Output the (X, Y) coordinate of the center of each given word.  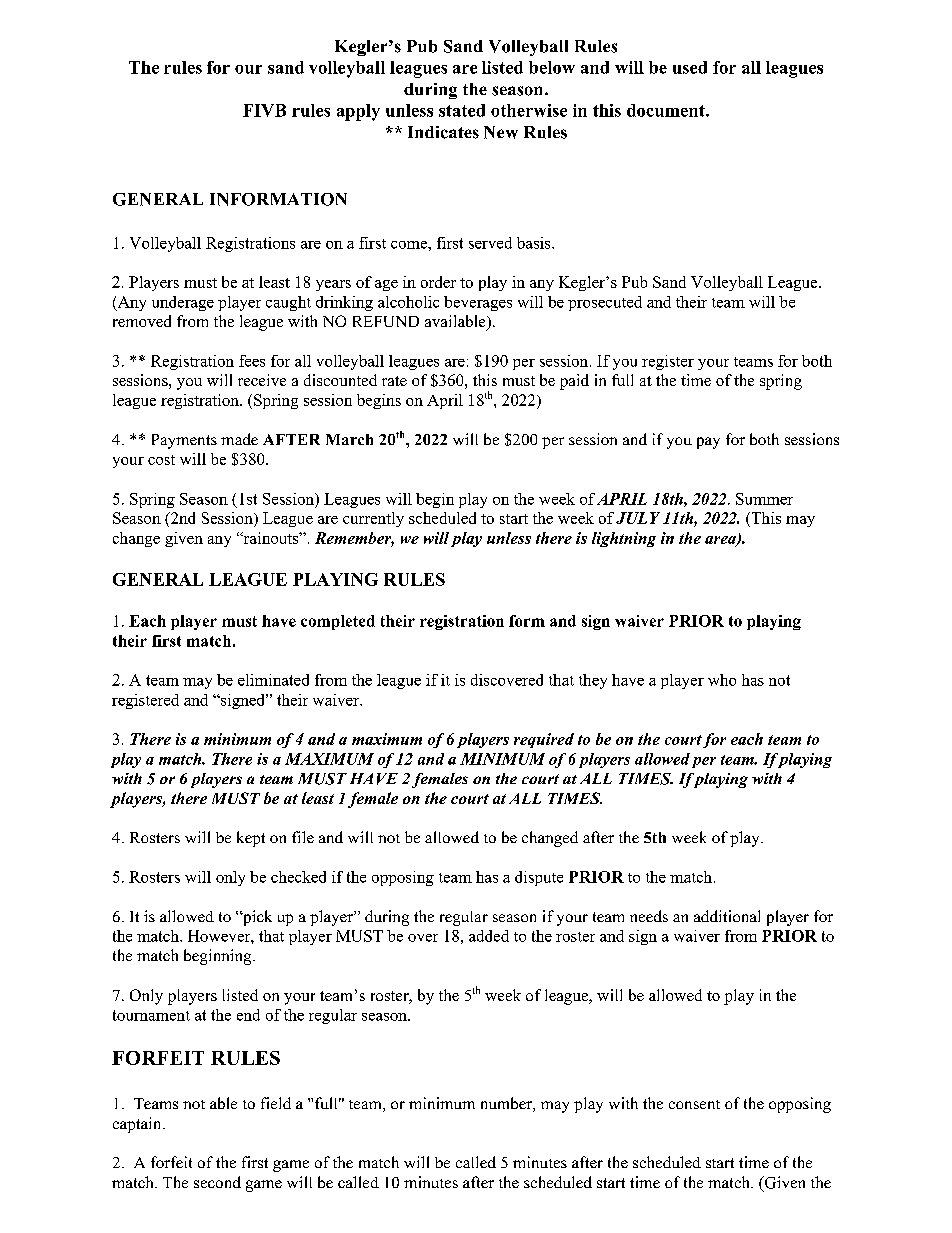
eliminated (273, 680)
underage (183, 303)
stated (462, 110)
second (217, 1182)
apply (358, 112)
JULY (638, 518)
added (489, 936)
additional (727, 916)
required (544, 740)
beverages (478, 303)
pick (256, 918)
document (667, 110)
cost (161, 460)
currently (373, 519)
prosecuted (605, 303)
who (722, 680)
